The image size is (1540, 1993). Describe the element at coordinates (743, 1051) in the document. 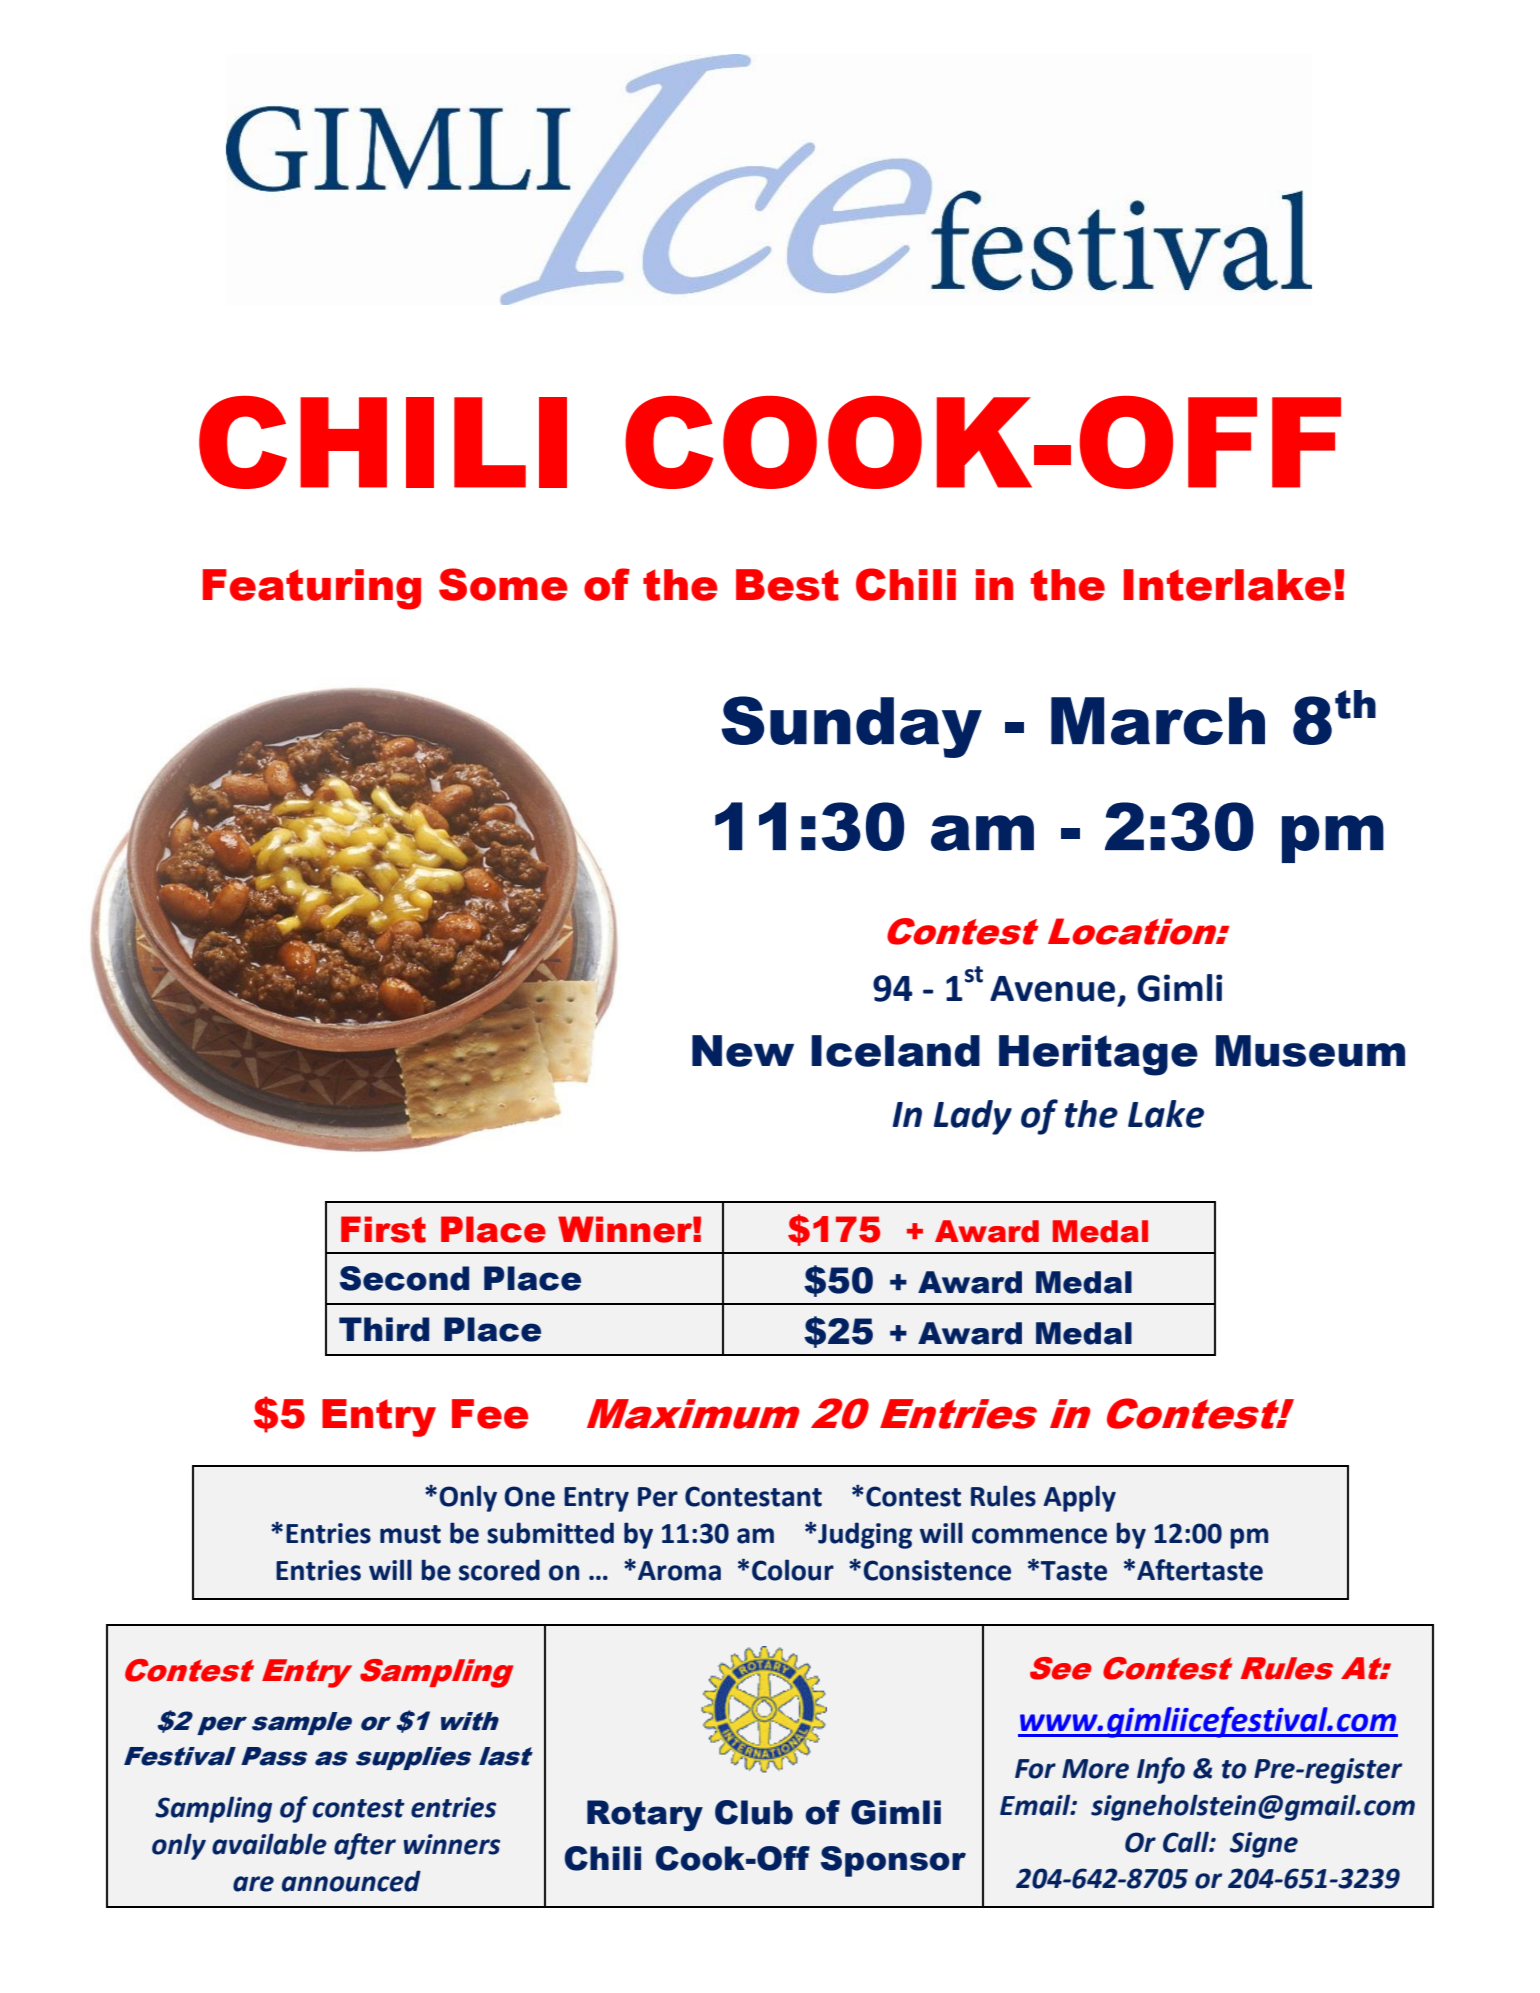

I see `New` at that location.
